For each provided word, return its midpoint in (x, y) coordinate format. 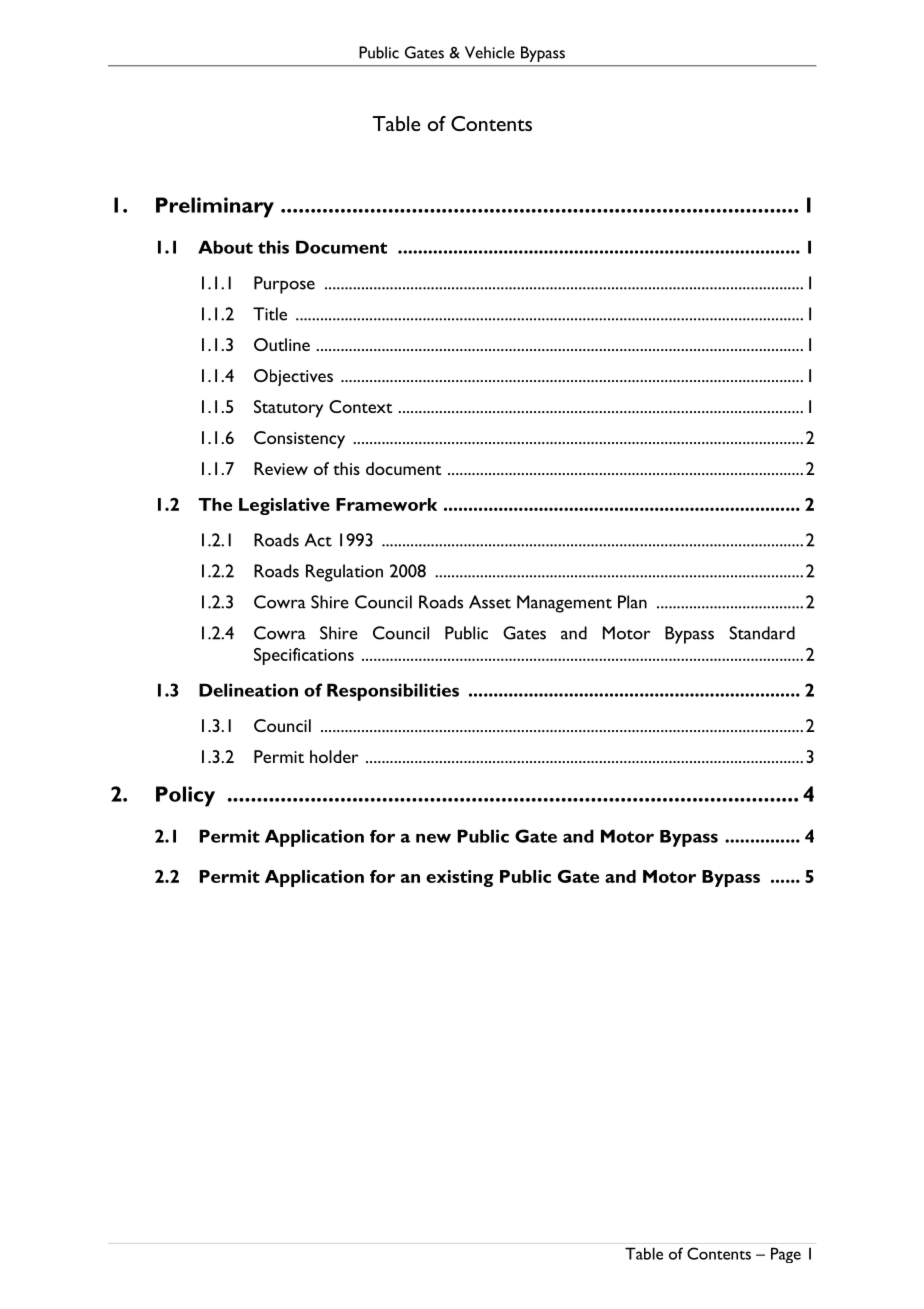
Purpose (284, 285)
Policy (185, 796)
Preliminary (215, 207)
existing (459, 878)
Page (786, 1255)
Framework (386, 504)
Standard (762, 633)
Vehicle (490, 52)
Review (281, 468)
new (433, 838)
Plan (632, 602)
